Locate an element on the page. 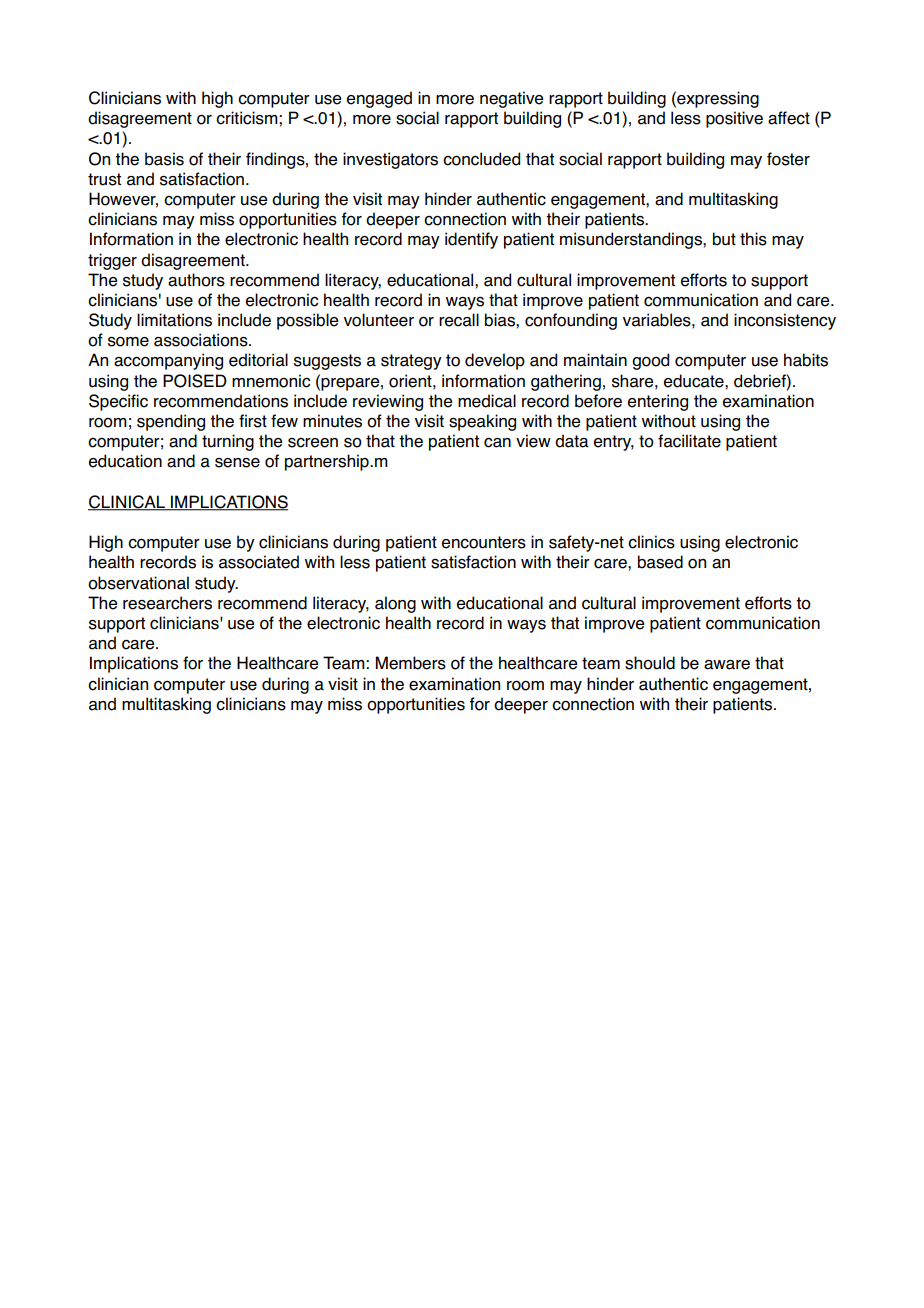 The image size is (924, 1308). researchers is located at coordinates (167, 603).
